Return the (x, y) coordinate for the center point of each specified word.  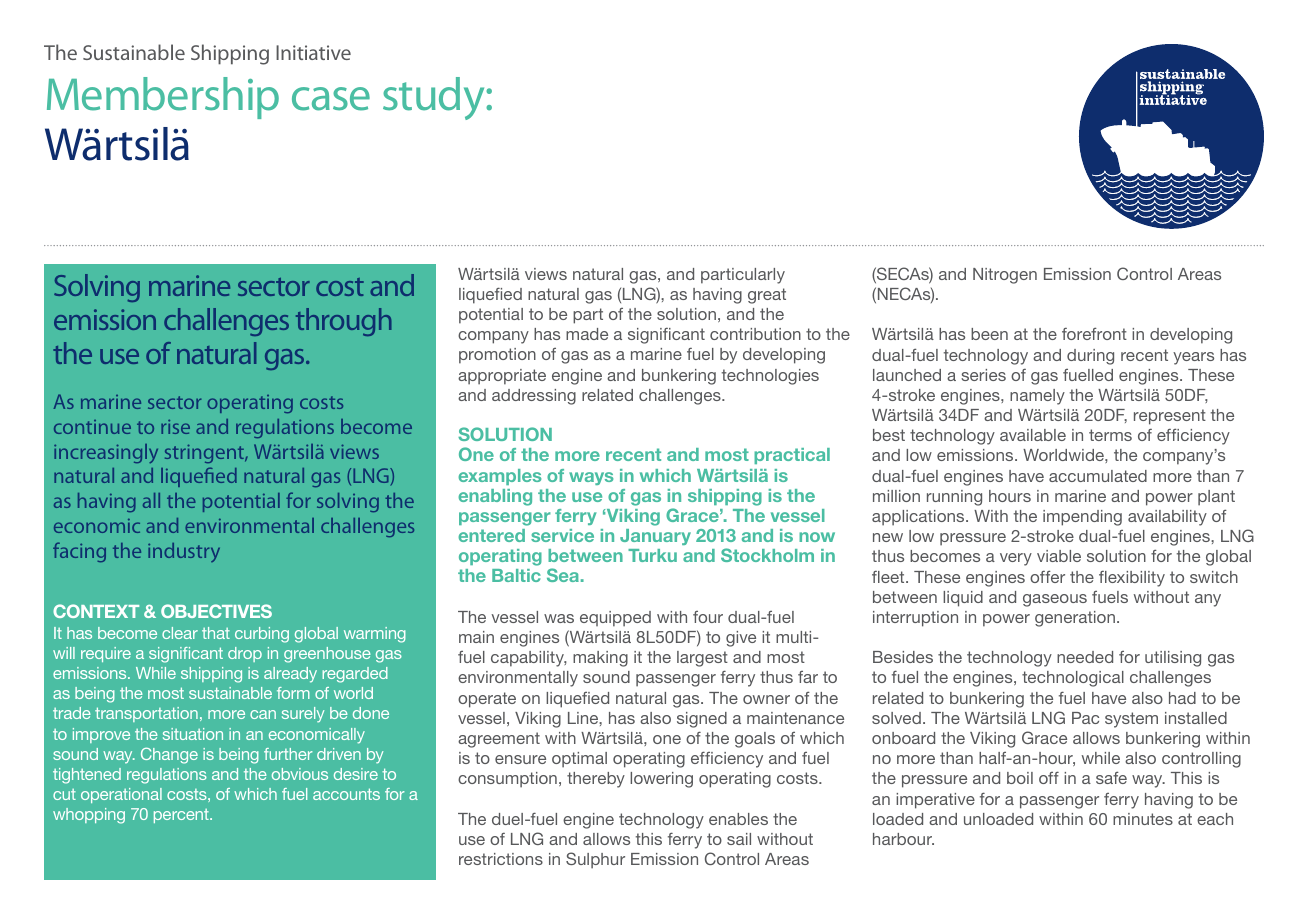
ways (591, 478)
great (767, 296)
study (435, 98)
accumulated (1098, 476)
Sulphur (595, 860)
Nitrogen (1005, 276)
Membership (163, 98)
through (344, 322)
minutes (1143, 819)
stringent (205, 454)
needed (1085, 657)
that (216, 633)
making (600, 659)
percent (182, 816)
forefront (1094, 333)
